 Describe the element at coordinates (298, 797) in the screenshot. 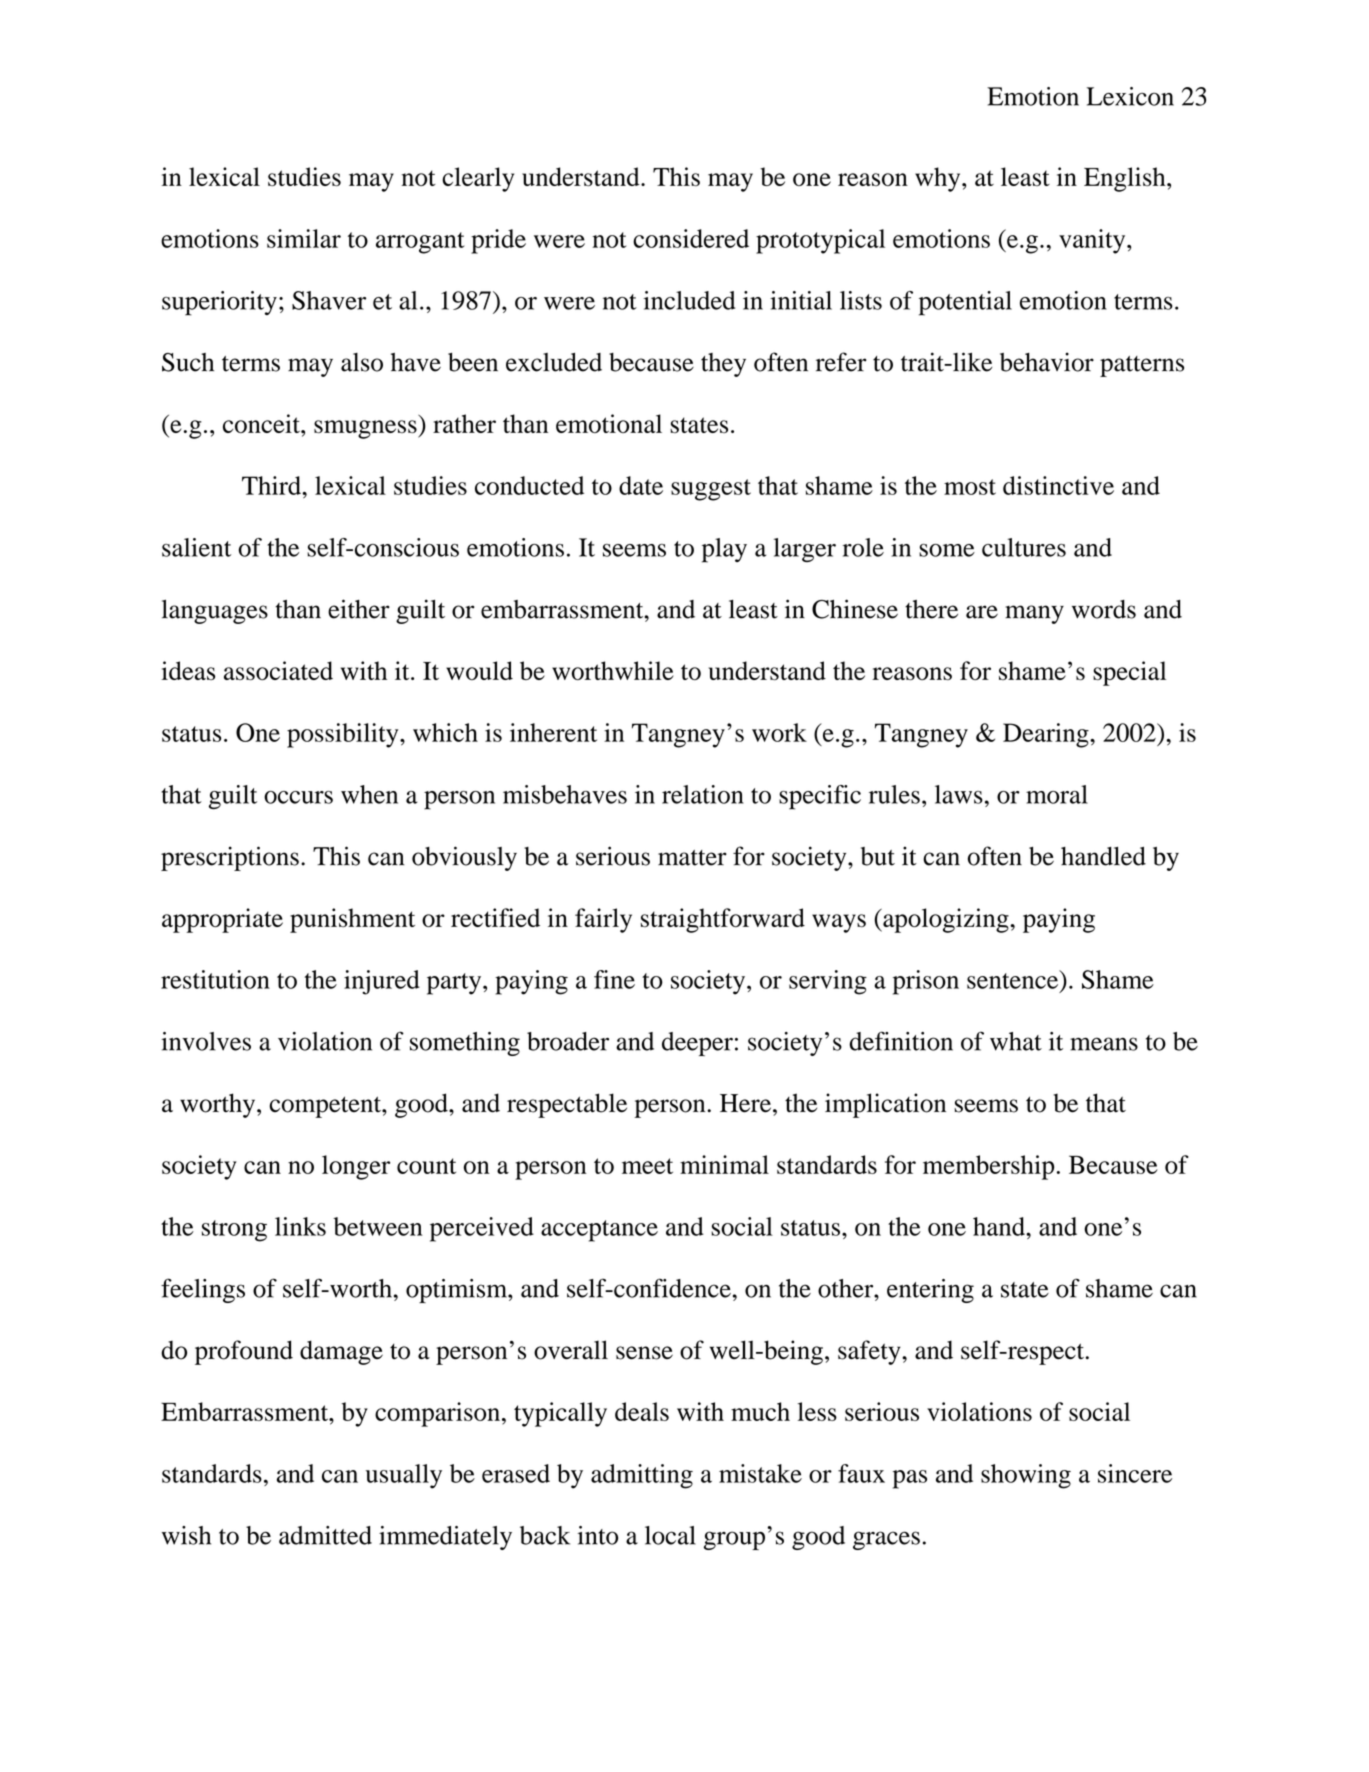

I see `occurs` at that location.
